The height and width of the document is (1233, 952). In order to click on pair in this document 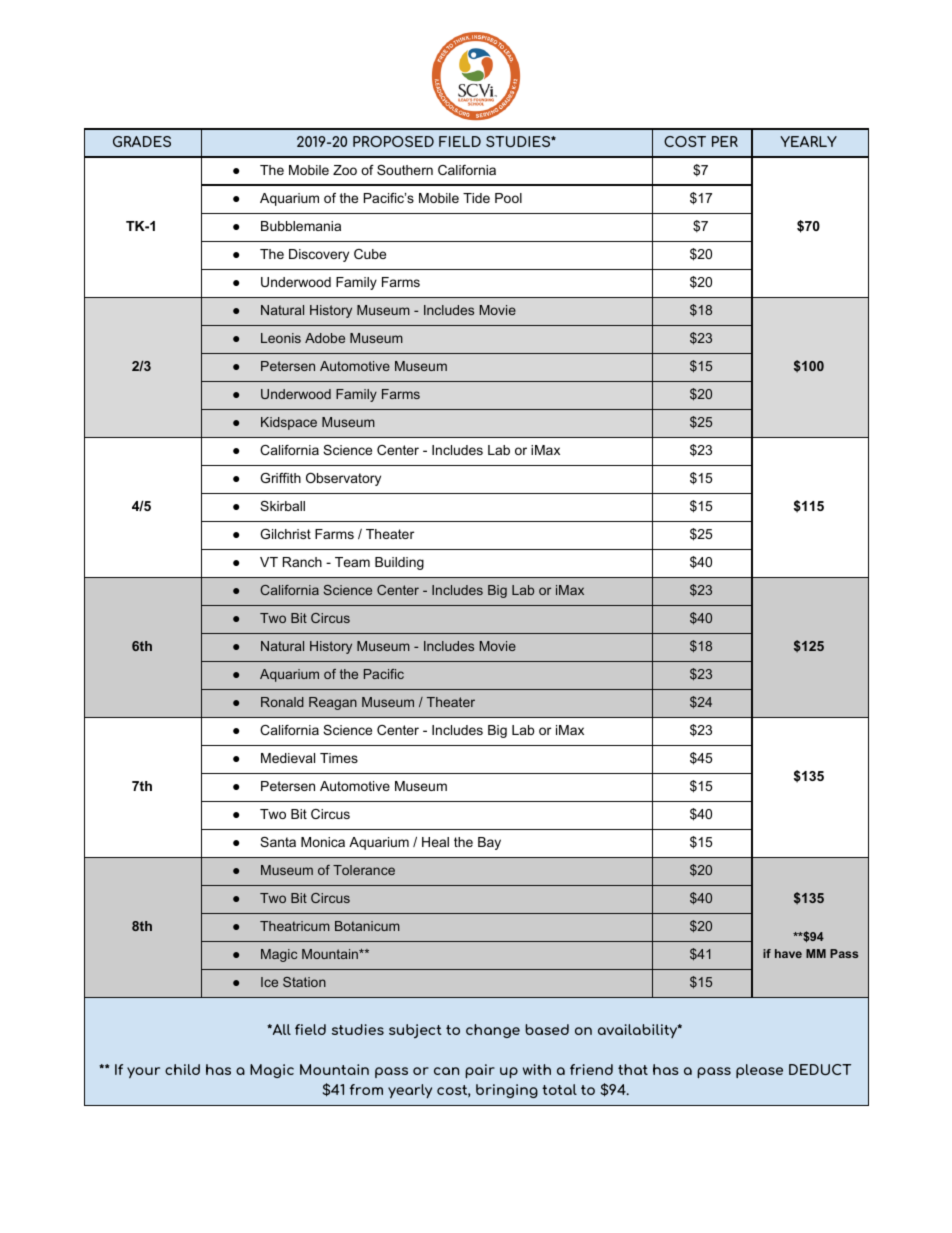, I will do `click(480, 1071)`.
